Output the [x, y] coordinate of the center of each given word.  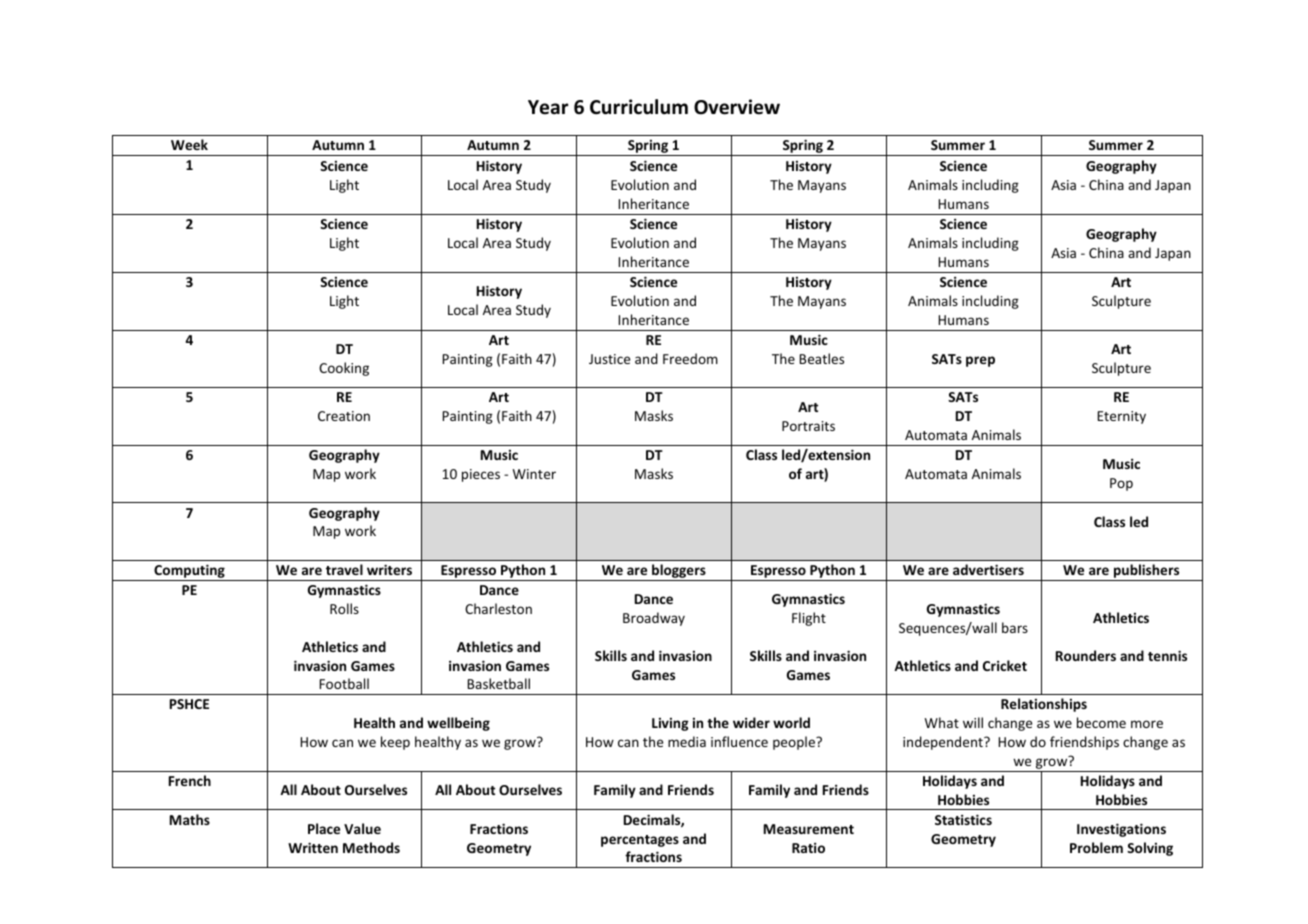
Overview [737, 107]
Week [189, 144]
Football [344, 683]
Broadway [654, 619]
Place [324, 828]
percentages [640, 841]
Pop [1121, 484]
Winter [534, 474]
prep [980, 361]
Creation [344, 416]
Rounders [1086, 655]
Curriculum [639, 107]
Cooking [344, 369]
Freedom [690, 358]
